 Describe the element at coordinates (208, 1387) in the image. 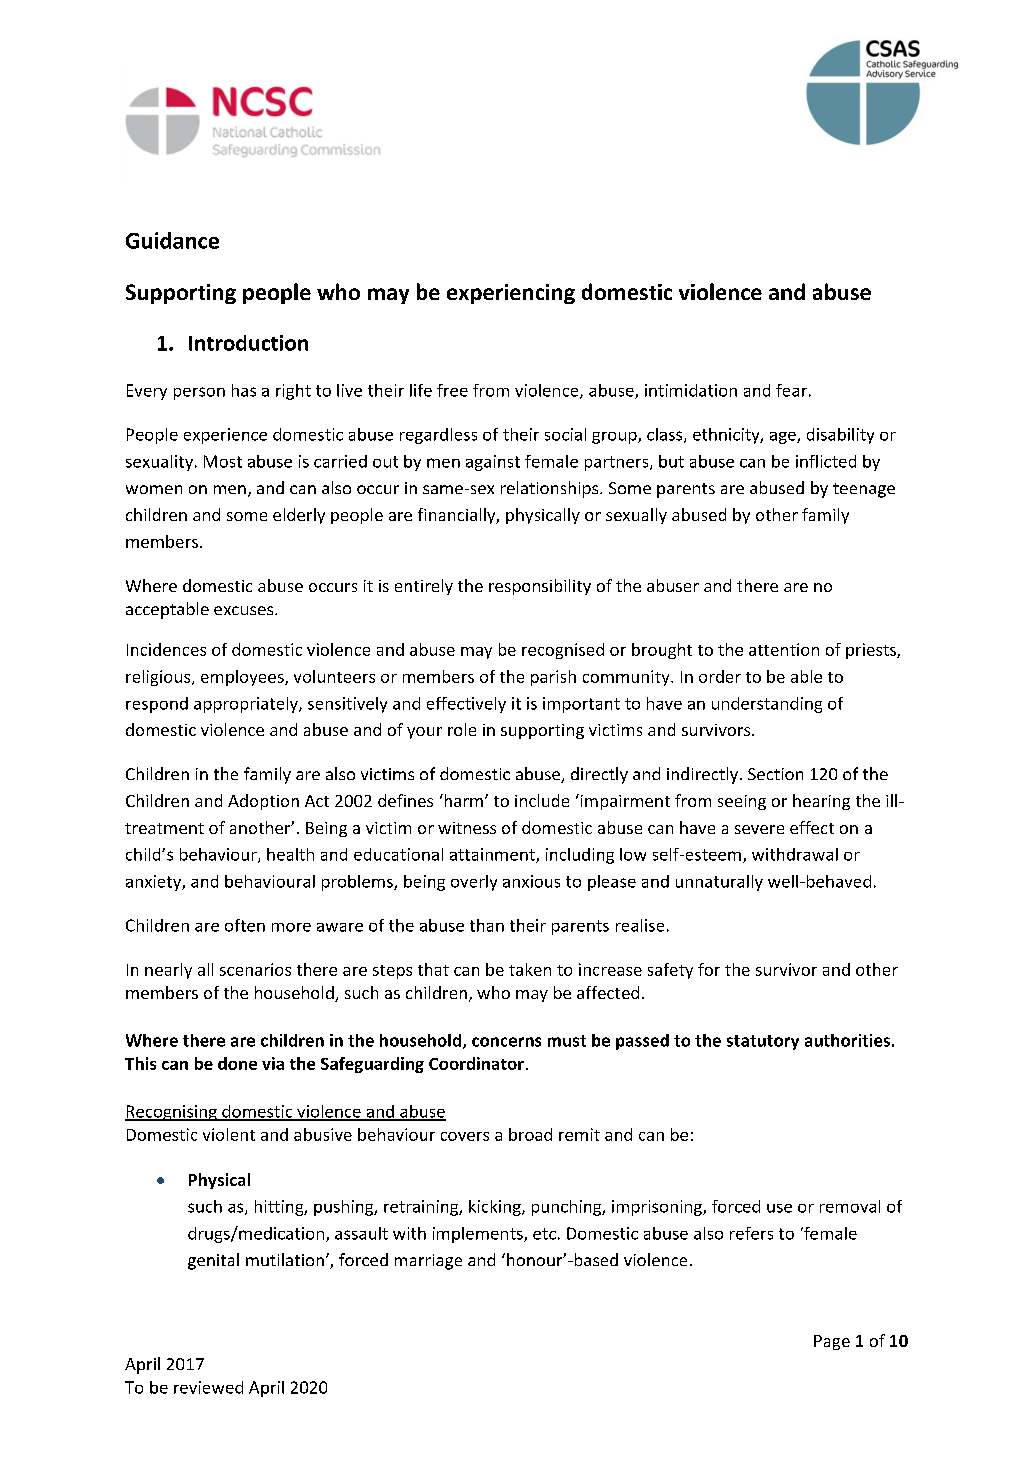

I see `reviewed` at that location.
